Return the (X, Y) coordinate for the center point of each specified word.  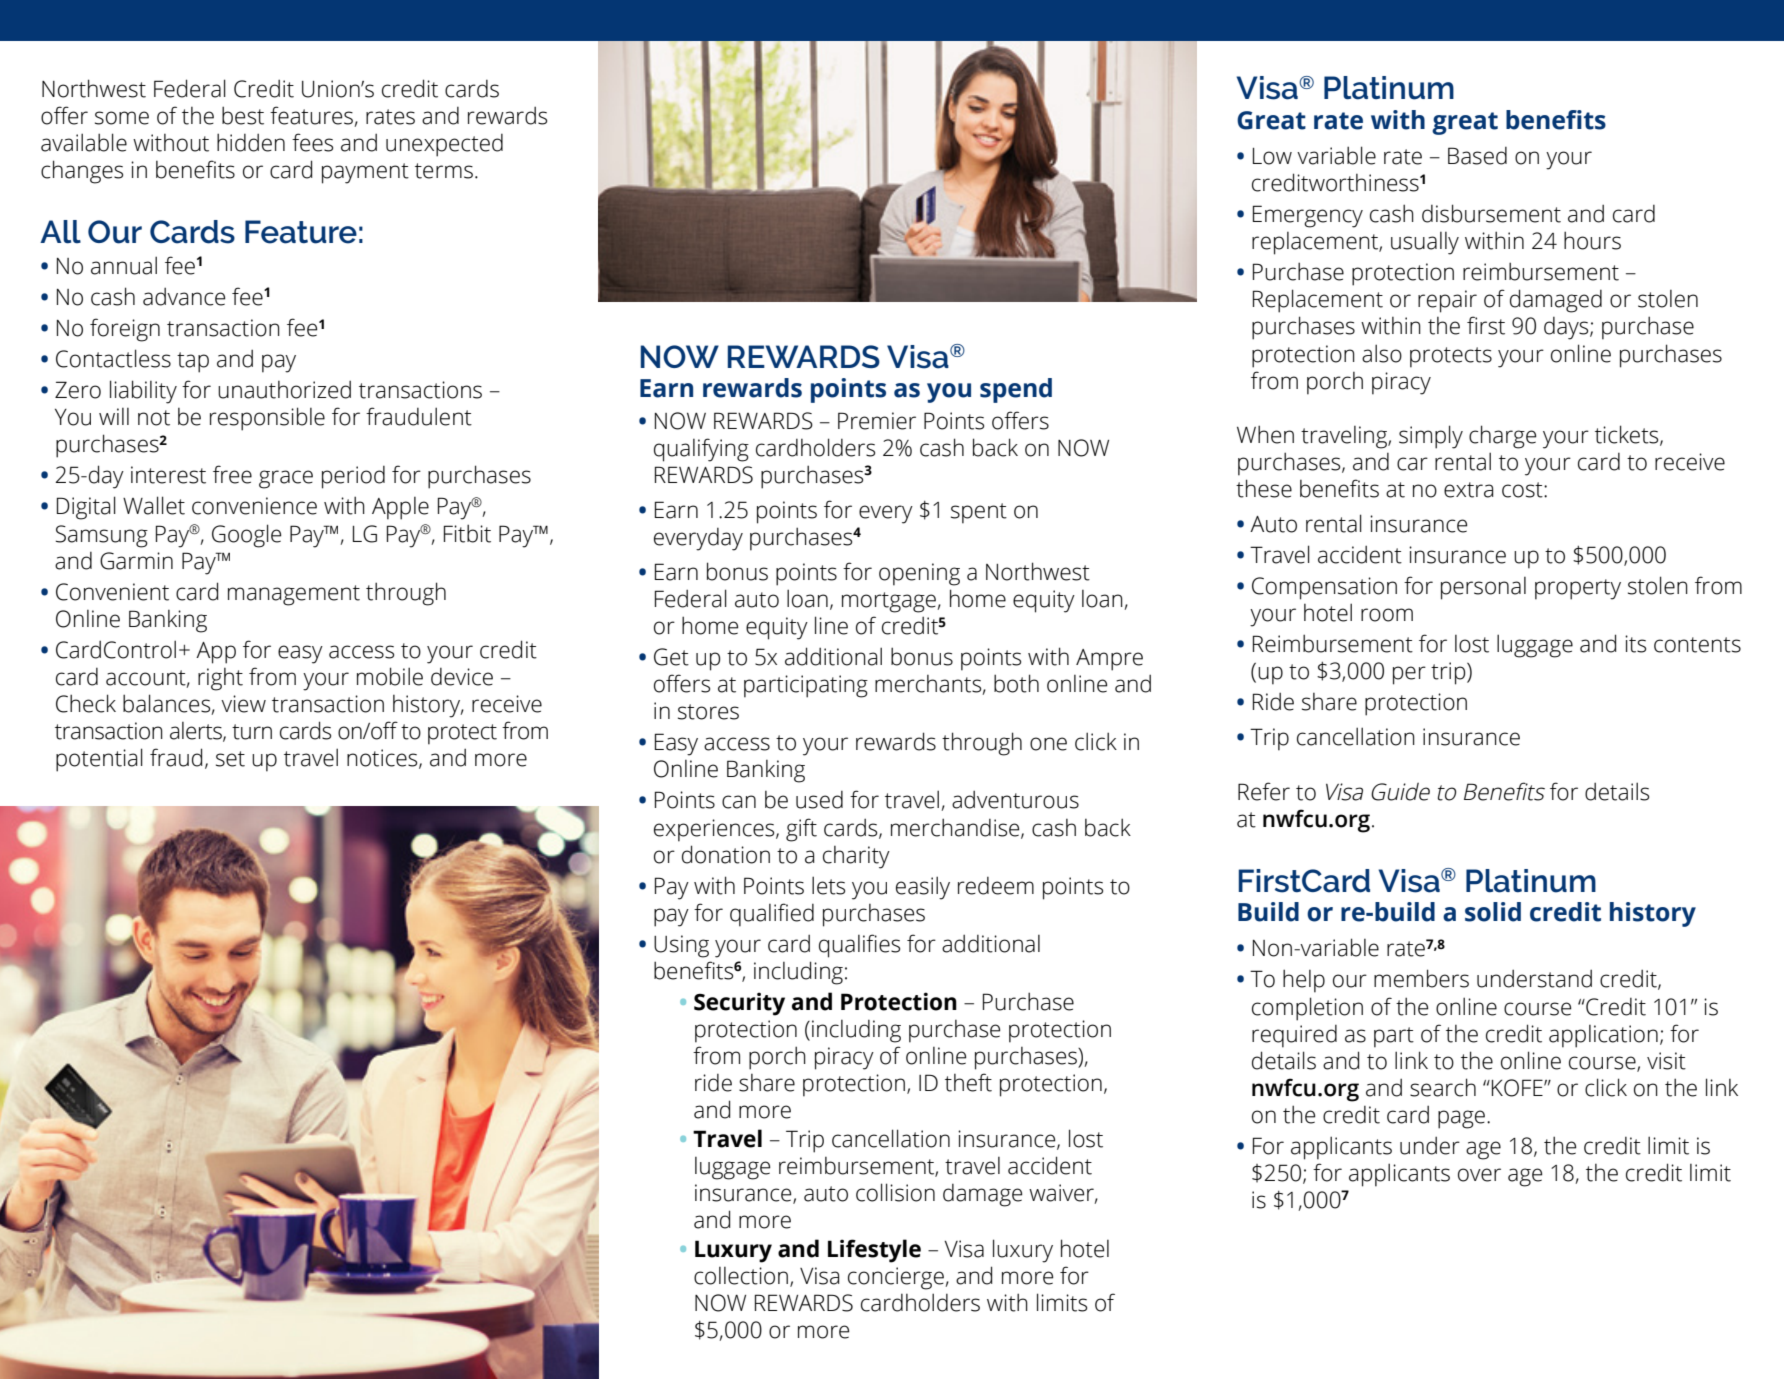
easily (923, 888)
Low (1272, 156)
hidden (251, 142)
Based (1477, 156)
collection (741, 1276)
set (230, 759)
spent (979, 513)
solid (1493, 912)
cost (1523, 490)
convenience (254, 506)
